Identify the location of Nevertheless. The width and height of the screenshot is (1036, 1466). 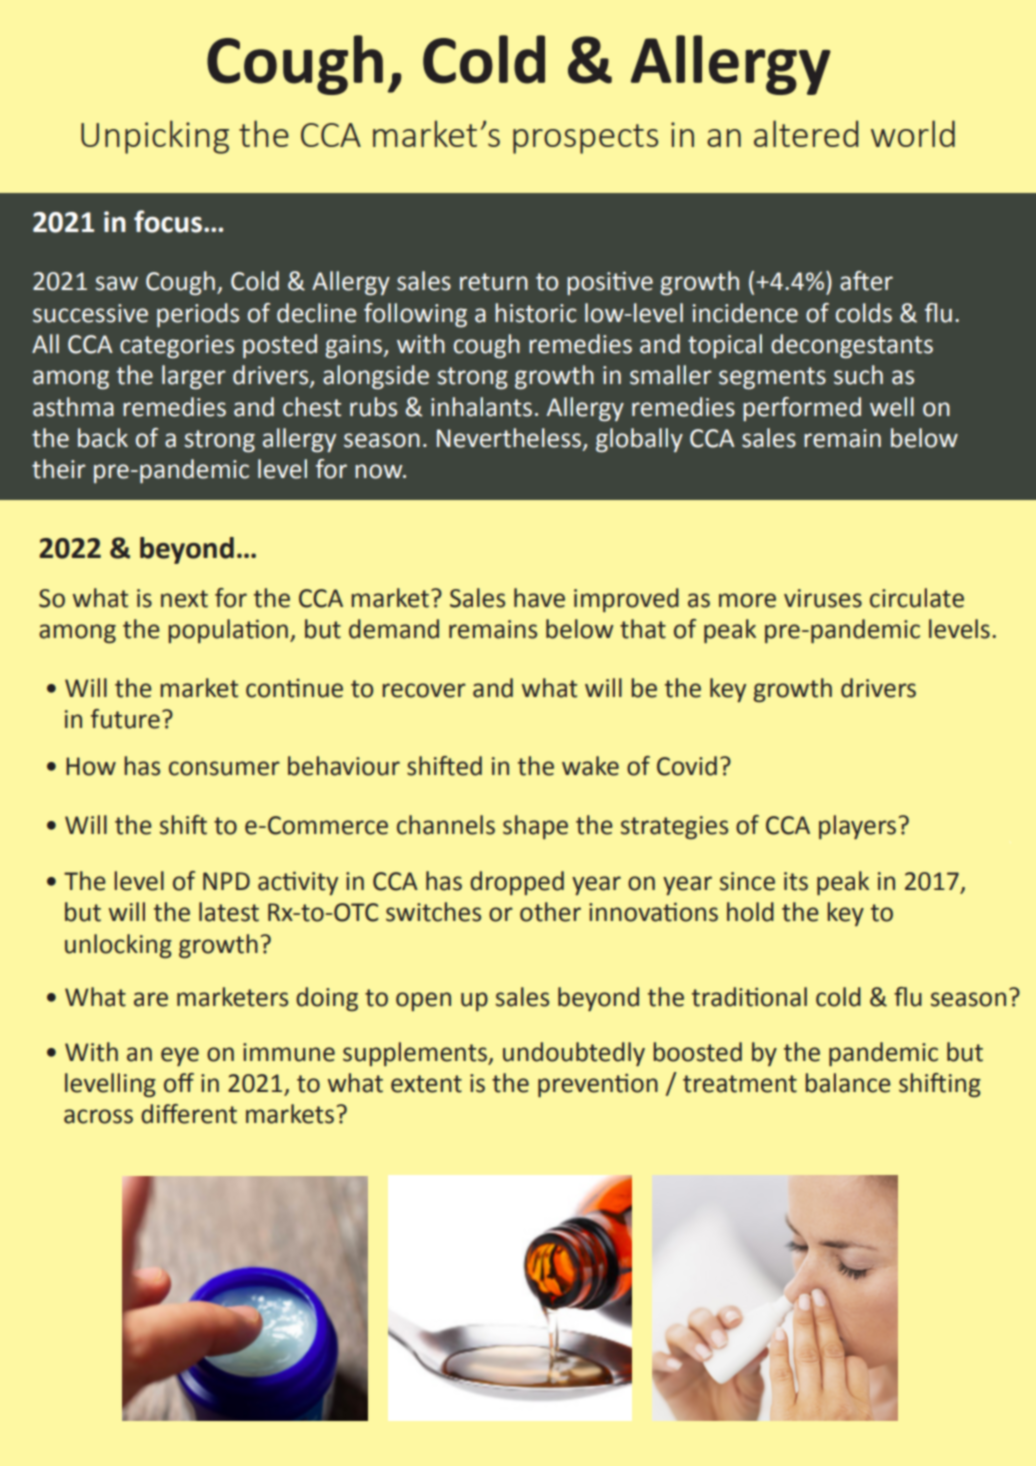
(510, 439).
